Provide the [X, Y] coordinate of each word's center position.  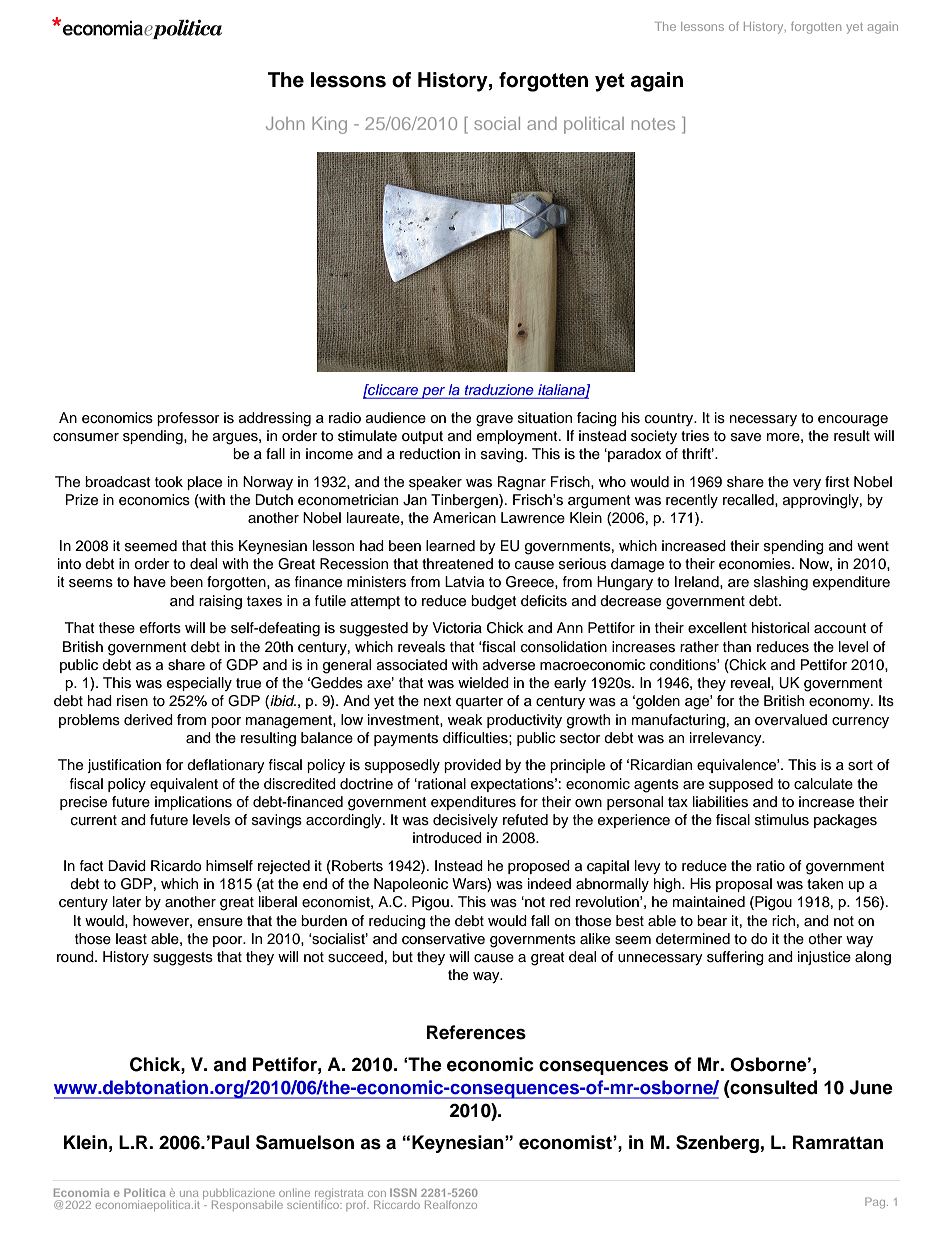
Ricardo [176, 866]
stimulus [782, 820]
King [329, 125]
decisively [465, 821]
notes [653, 124]
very [807, 484]
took [169, 481]
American [464, 518]
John [285, 123]
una [189, 1194]
